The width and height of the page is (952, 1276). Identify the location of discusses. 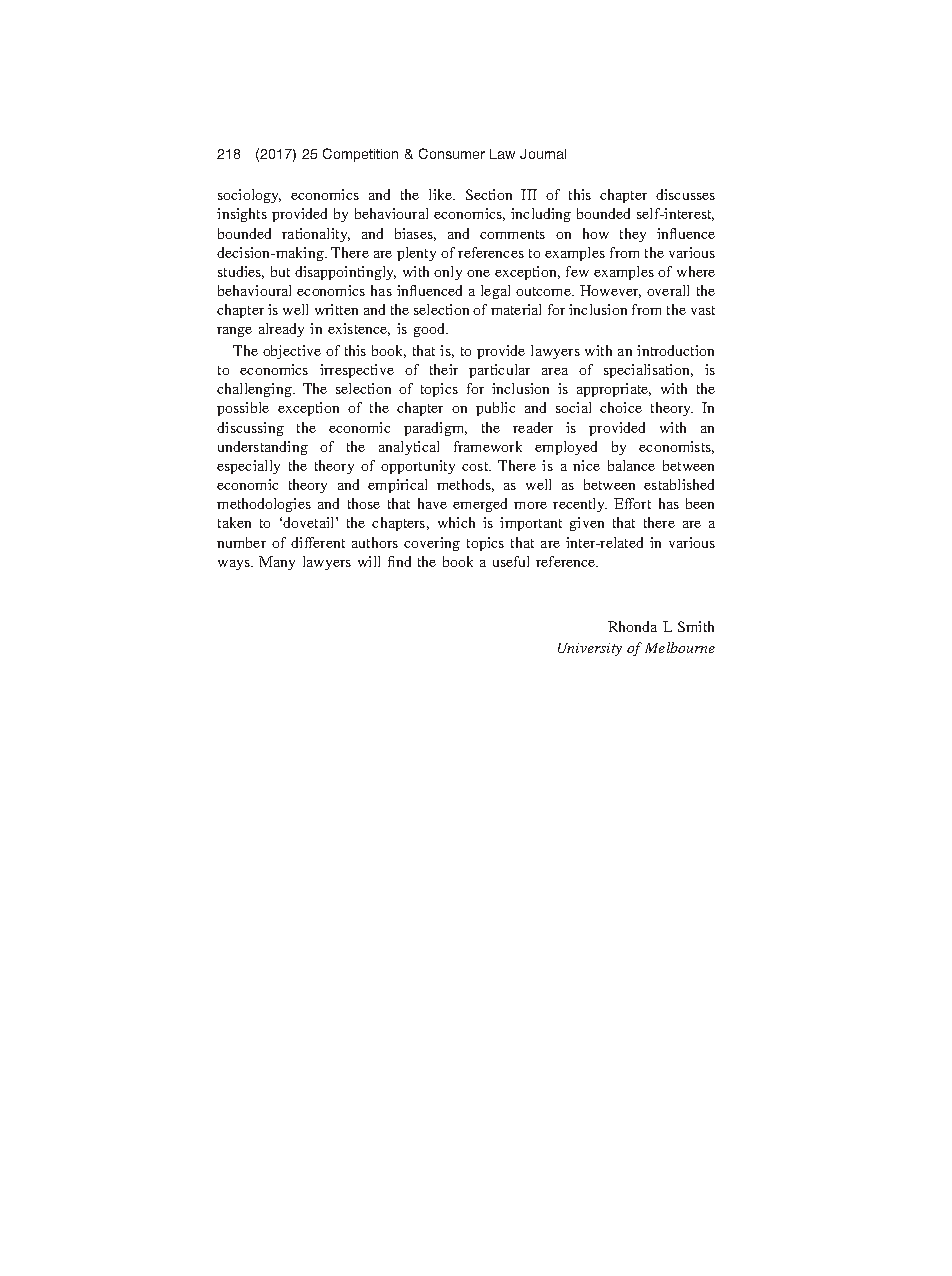
(685, 194).
